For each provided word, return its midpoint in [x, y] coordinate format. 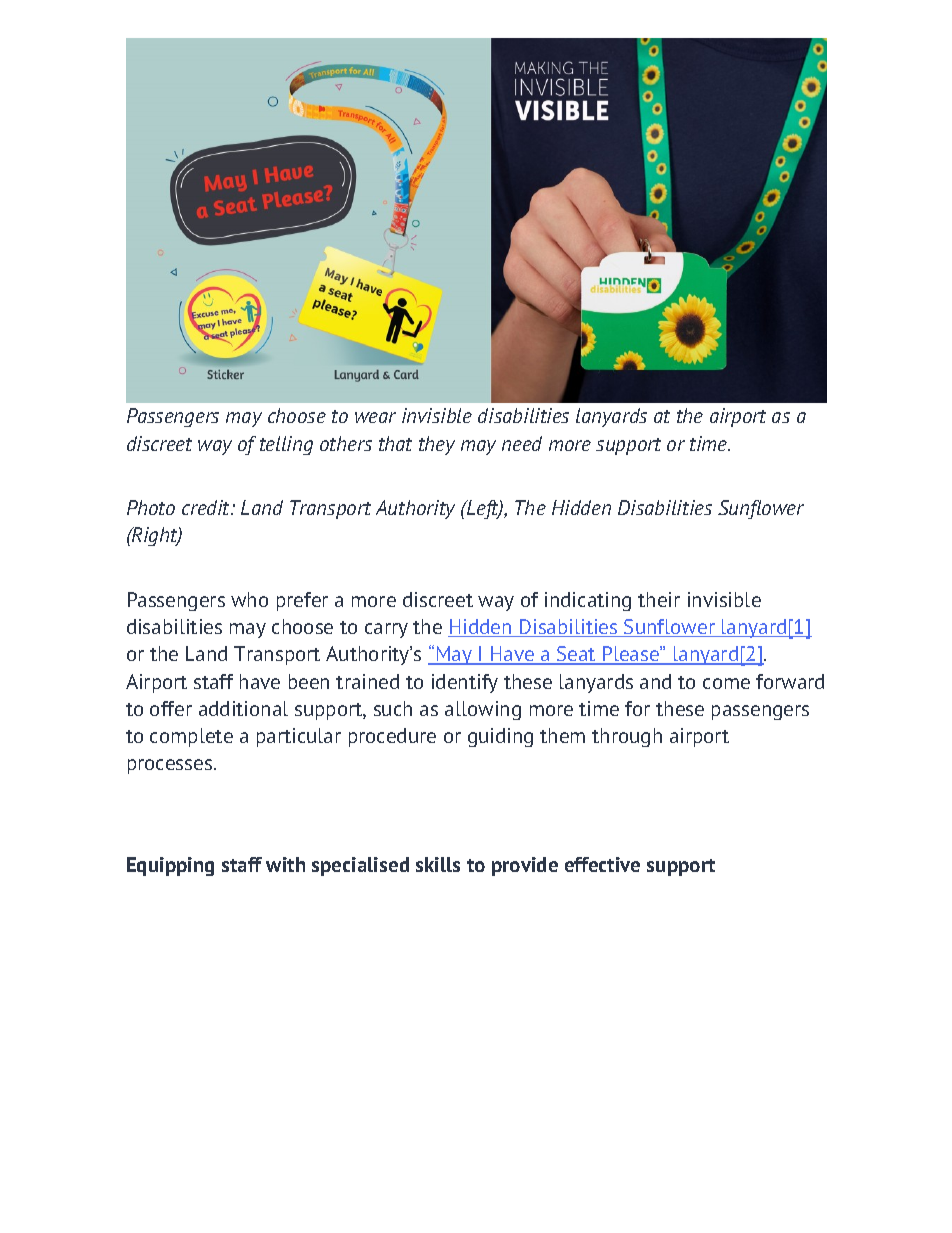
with [285, 864]
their [659, 599]
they [437, 445]
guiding [500, 737]
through [627, 737]
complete [191, 737]
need [522, 443]
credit [207, 507]
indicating [588, 601]
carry [386, 630]
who [249, 599]
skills [438, 864]
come [726, 683]
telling [286, 445]
